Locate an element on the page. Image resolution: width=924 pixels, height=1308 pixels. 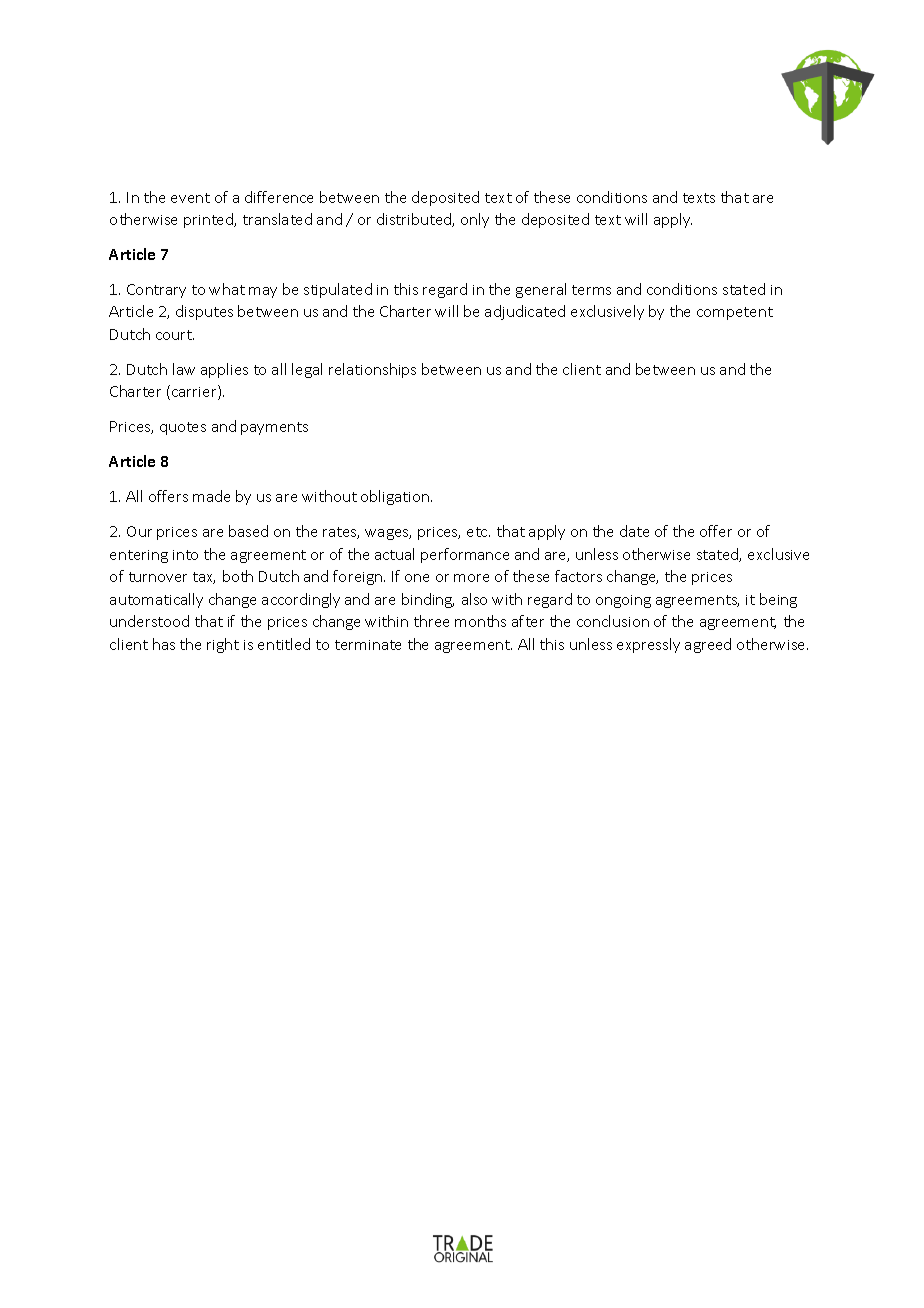
quotes is located at coordinates (183, 428).
